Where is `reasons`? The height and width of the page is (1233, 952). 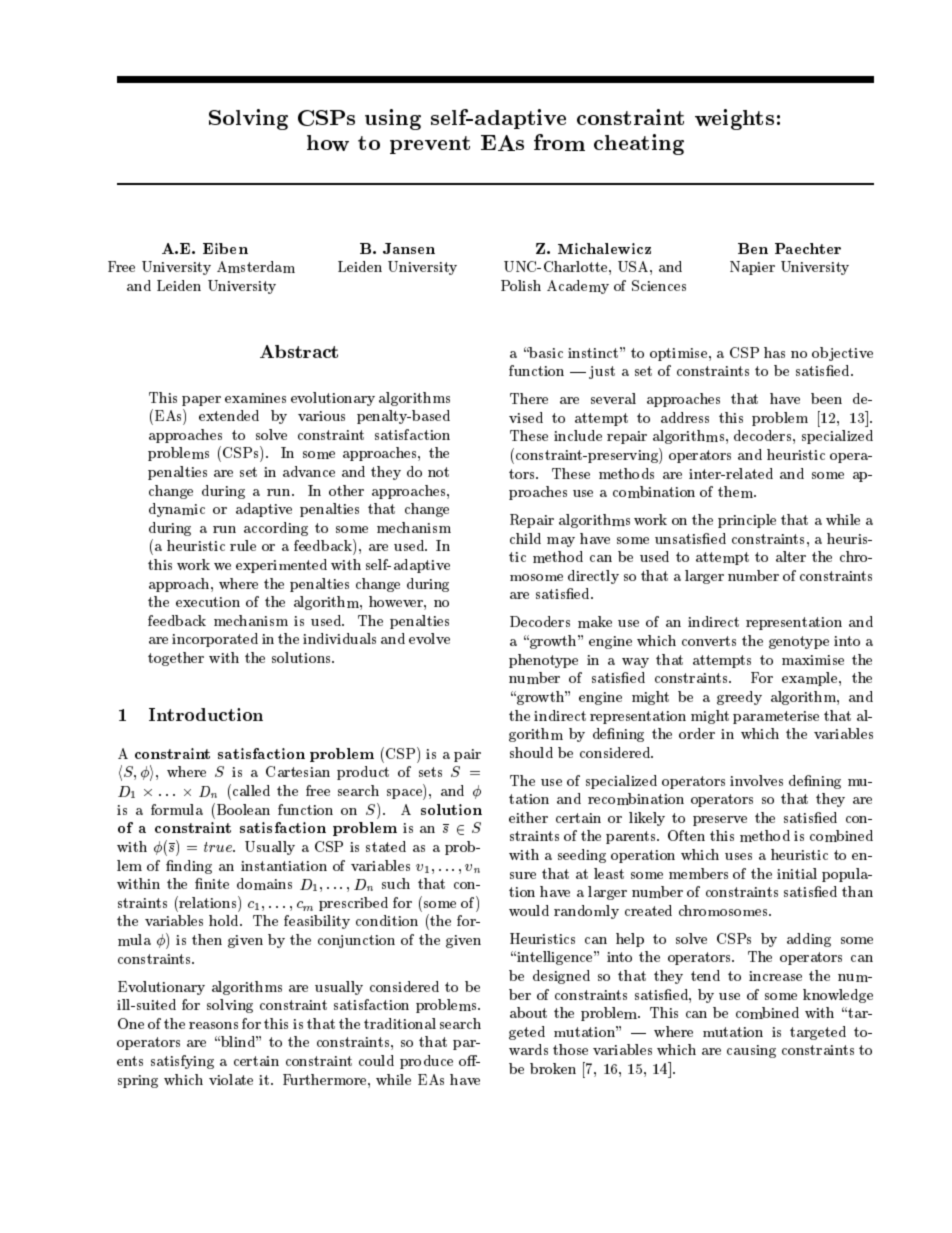 reasons is located at coordinates (213, 1025).
